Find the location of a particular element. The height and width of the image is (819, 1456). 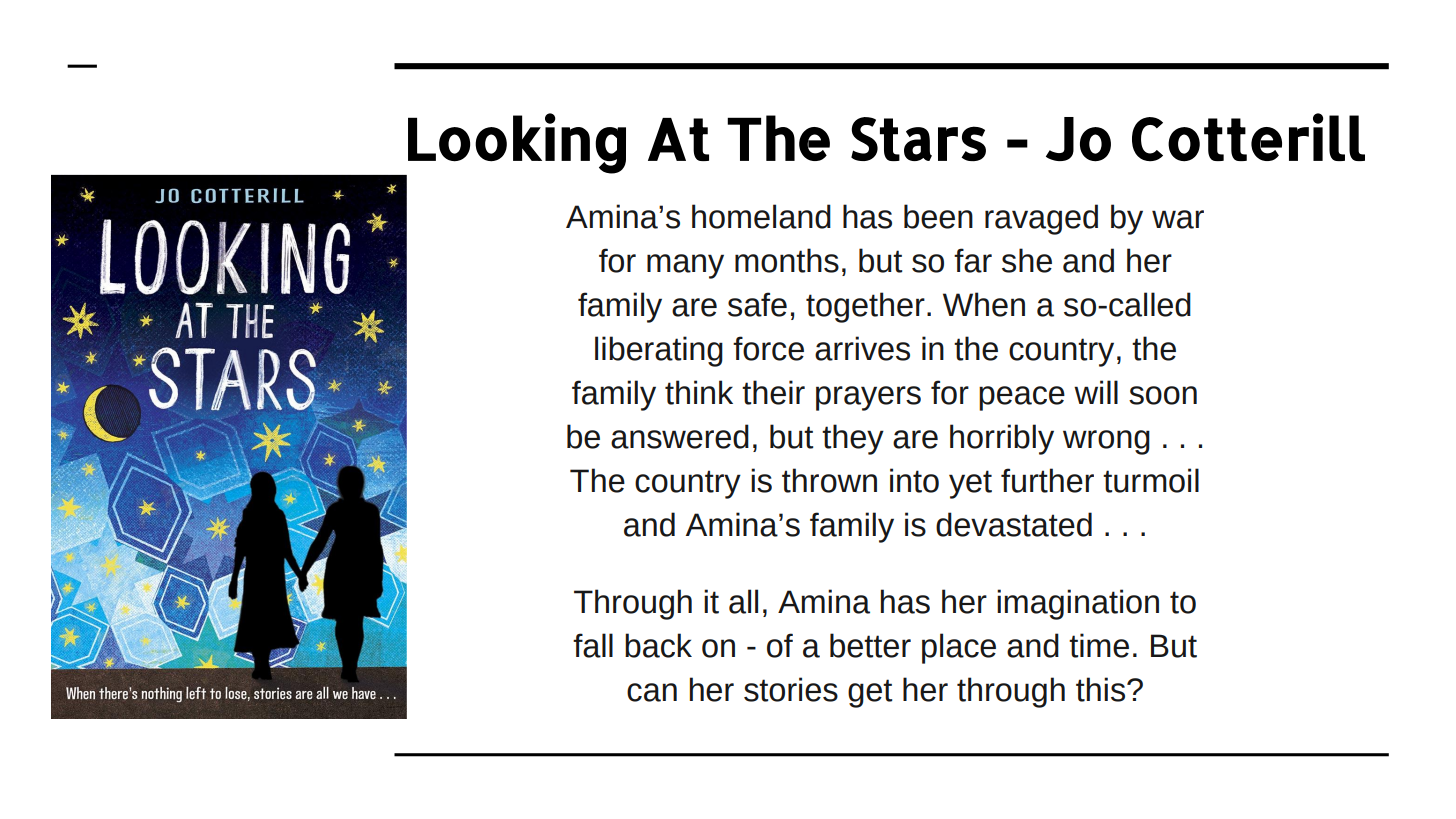

Stars is located at coordinates (918, 139).
